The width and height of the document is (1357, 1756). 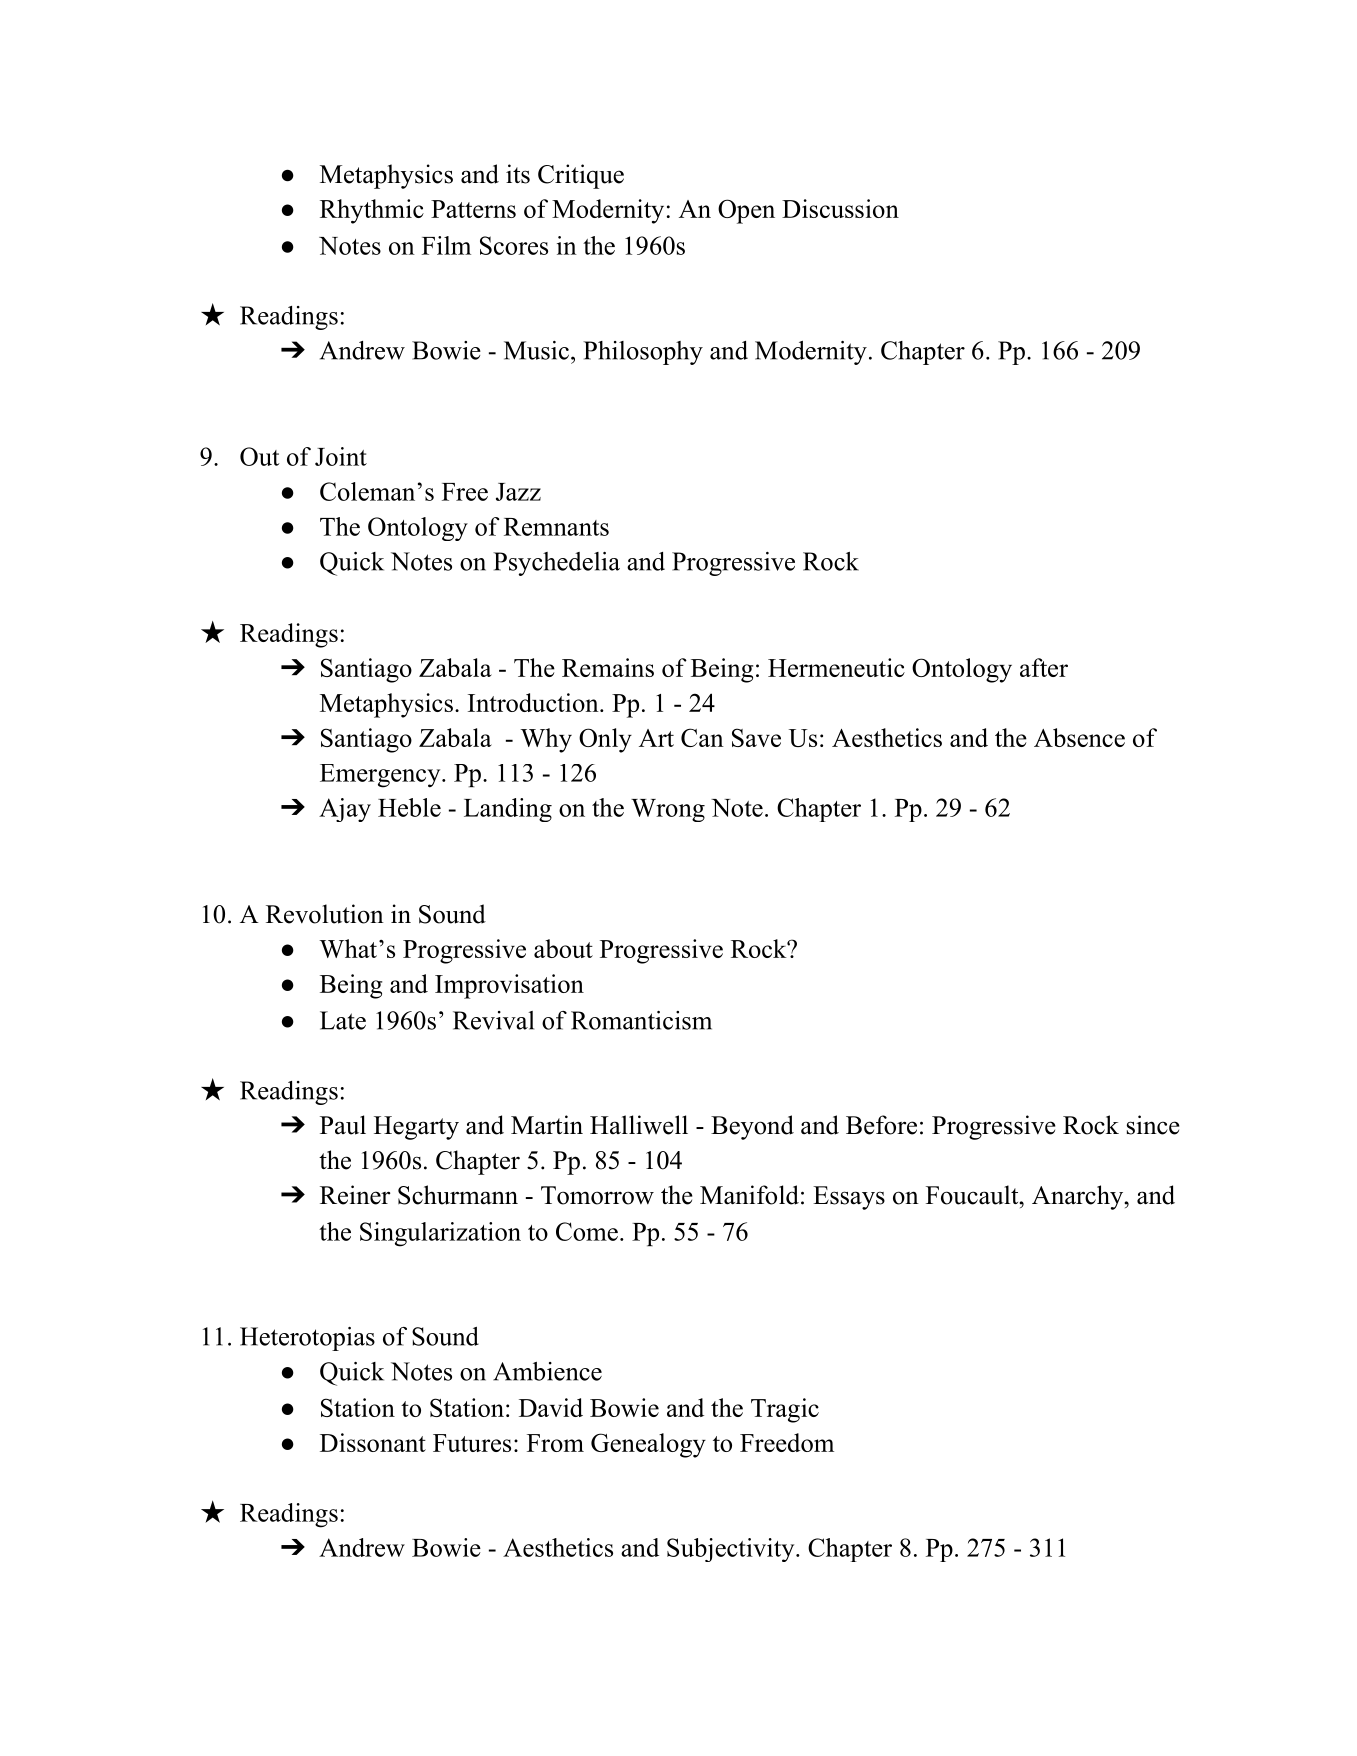 What do you see at coordinates (355, 1195) in the document?
I see `Reiner` at bounding box center [355, 1195].
